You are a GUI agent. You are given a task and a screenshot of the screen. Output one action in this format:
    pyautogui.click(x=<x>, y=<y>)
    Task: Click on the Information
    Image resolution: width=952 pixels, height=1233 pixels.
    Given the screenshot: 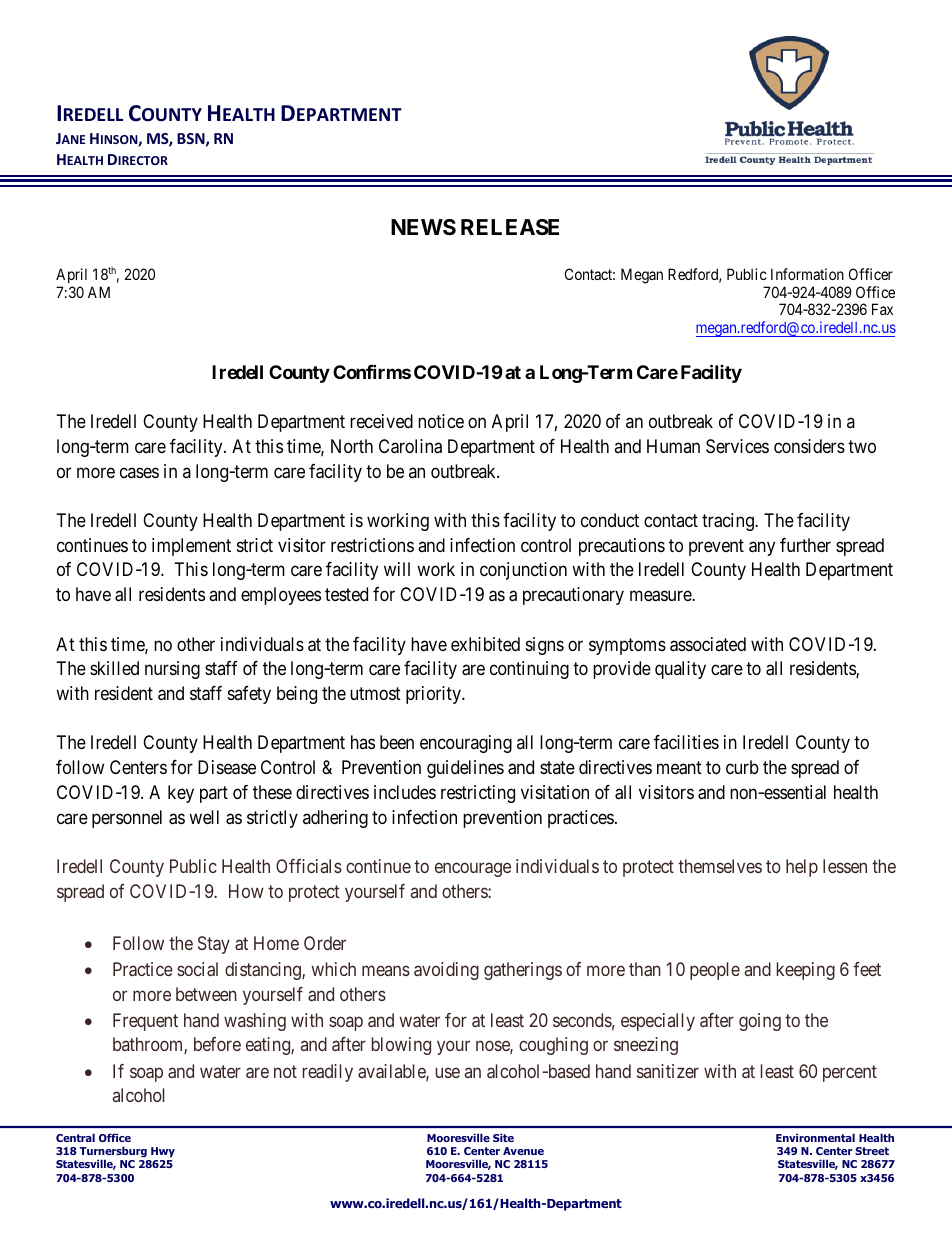 What is the action you would take?
    pyautogui.click(x=807, y=274)
